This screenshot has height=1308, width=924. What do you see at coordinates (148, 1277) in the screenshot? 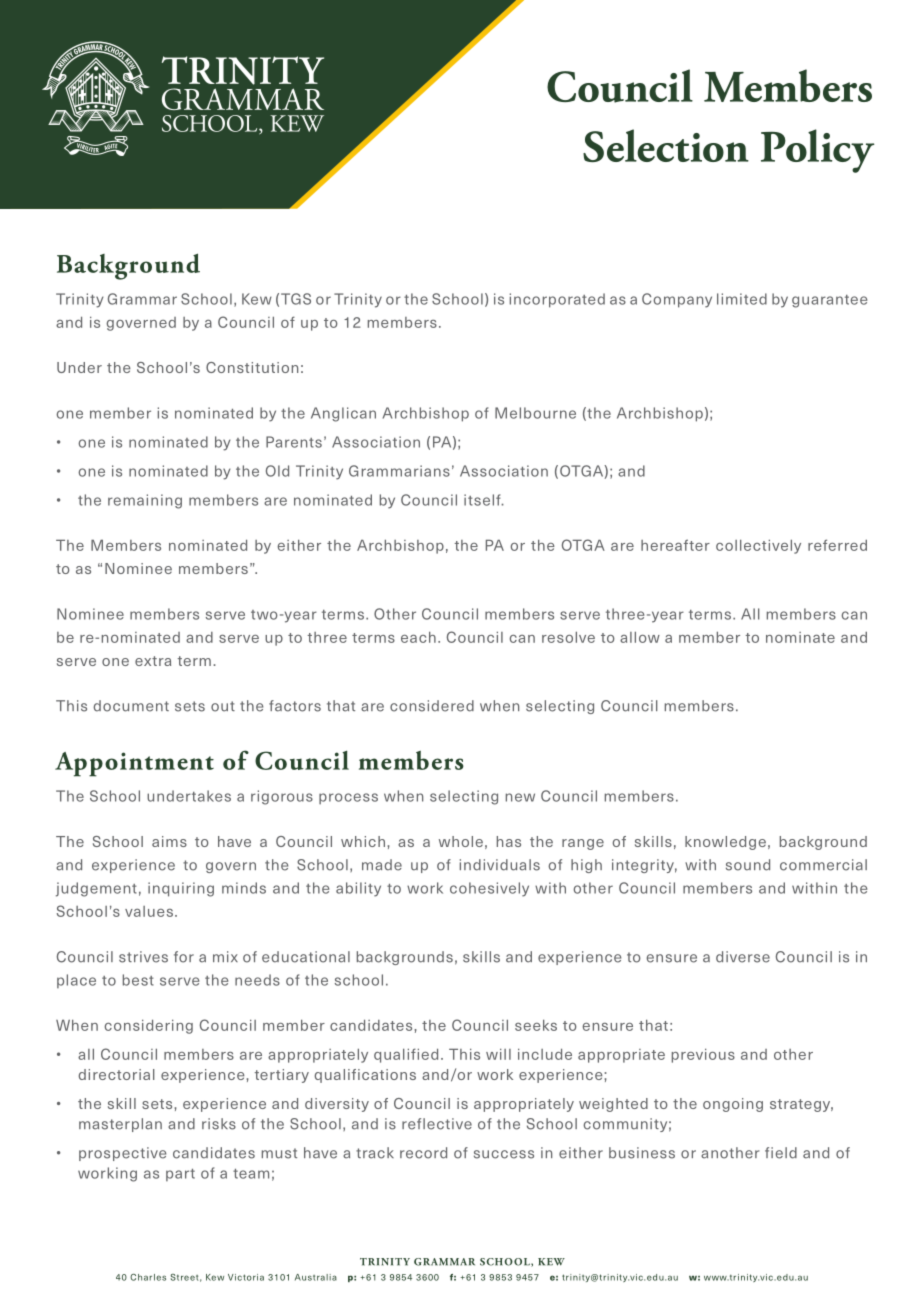
I see `Charles` at bounding box center [148, 1277].
